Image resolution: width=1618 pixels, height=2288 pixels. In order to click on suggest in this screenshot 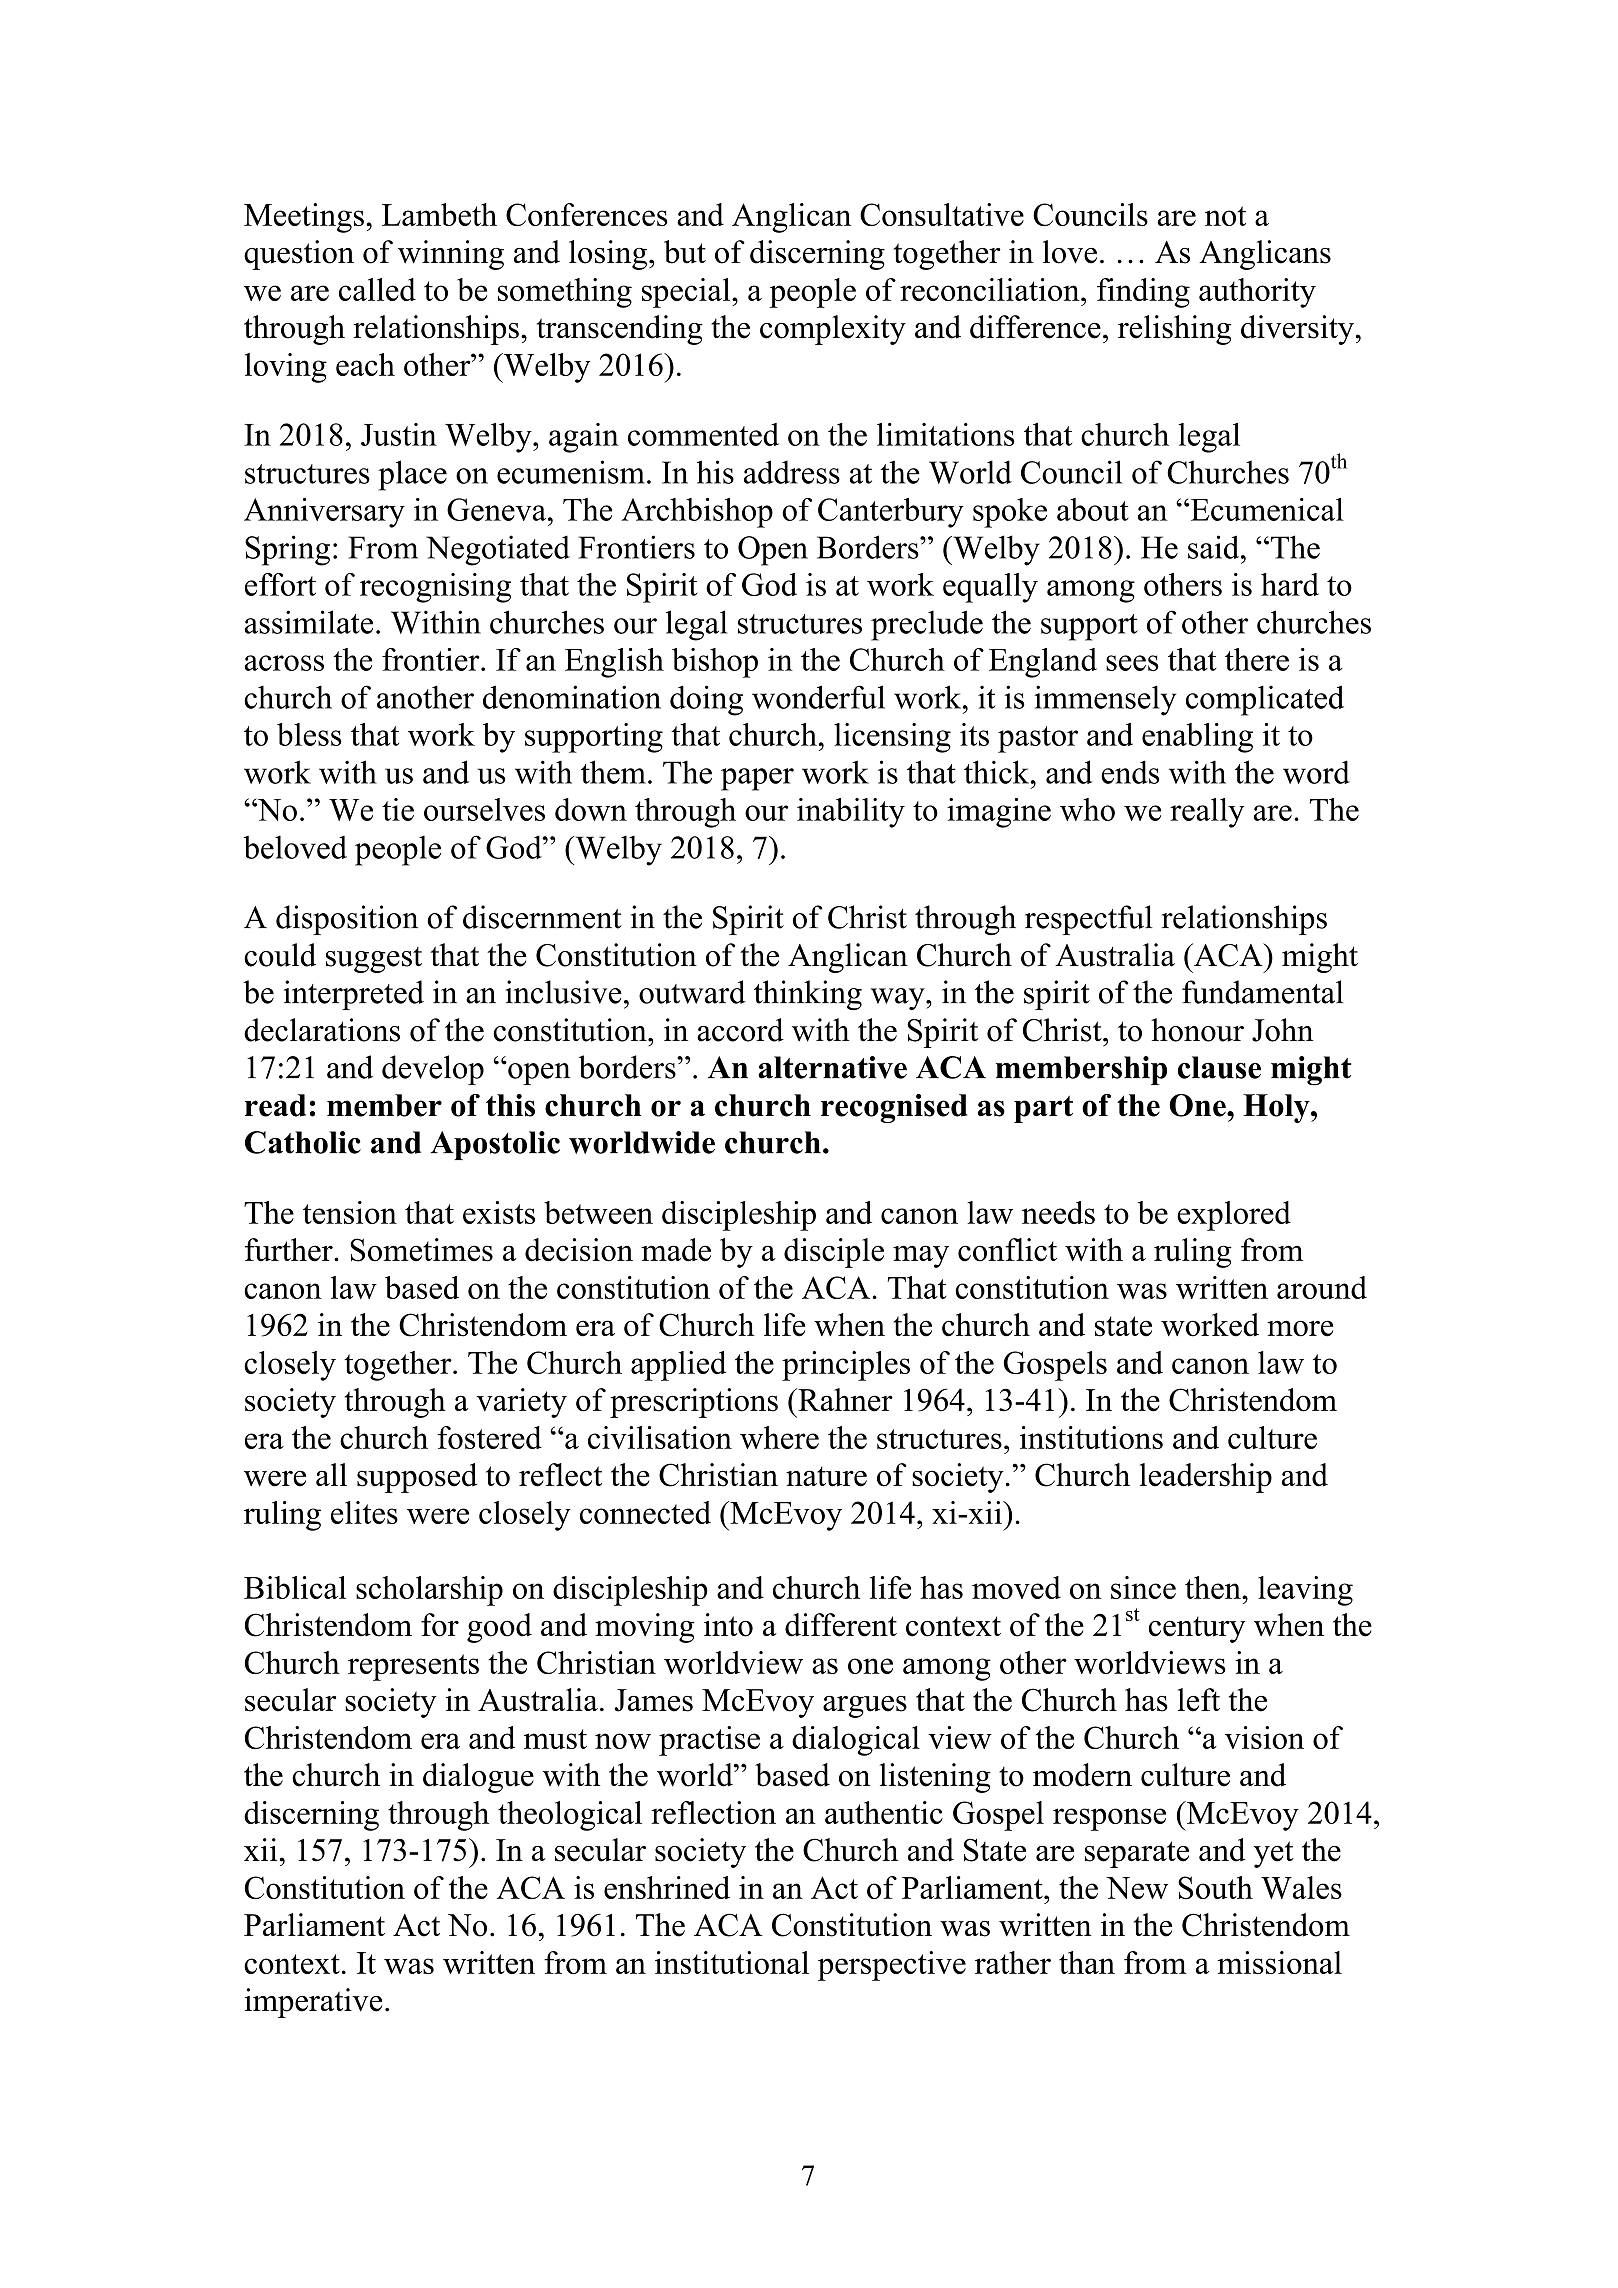, I will do `click(374, 960)`.
